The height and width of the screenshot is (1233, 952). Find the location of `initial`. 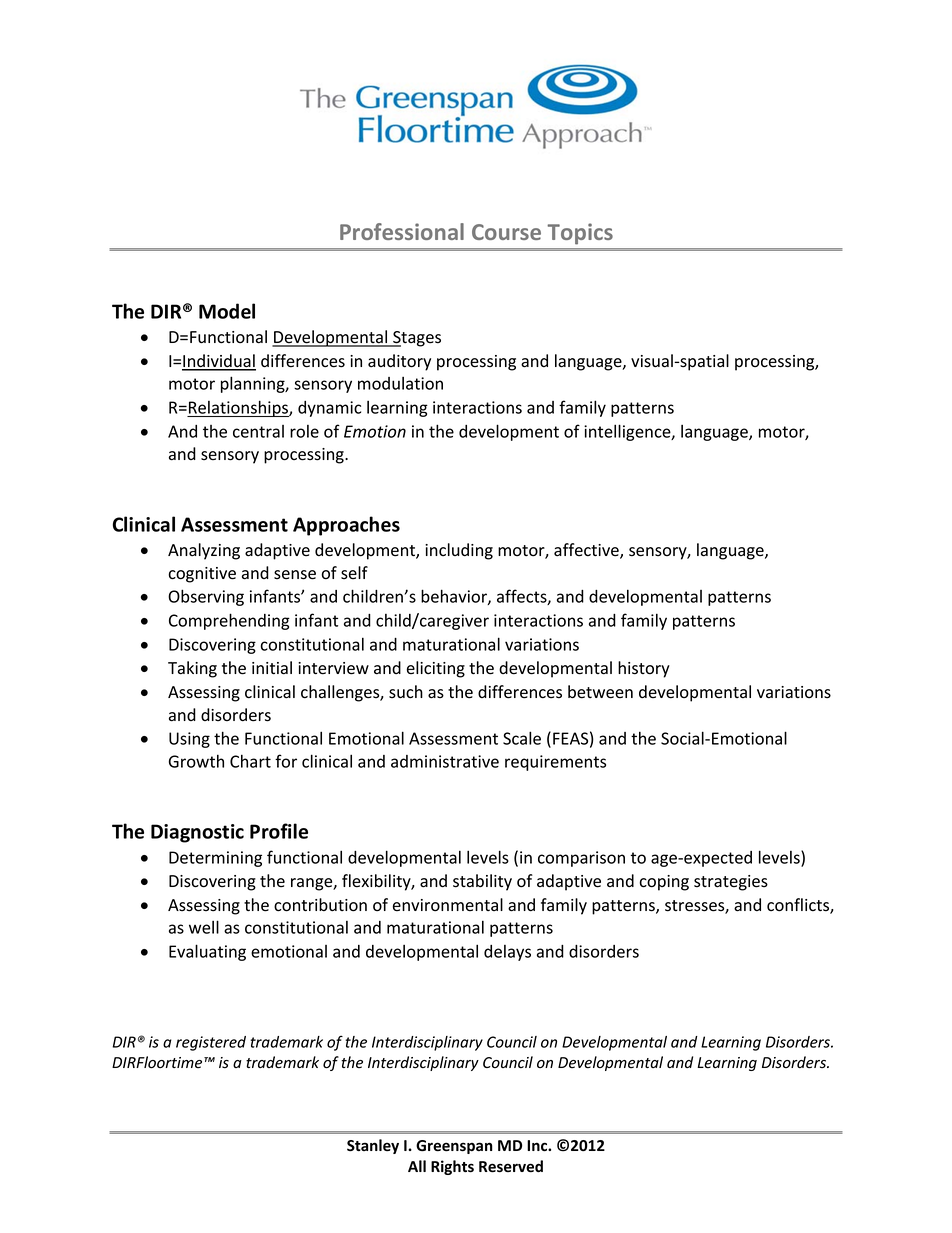

initial is located at coordinates (272, 668).
